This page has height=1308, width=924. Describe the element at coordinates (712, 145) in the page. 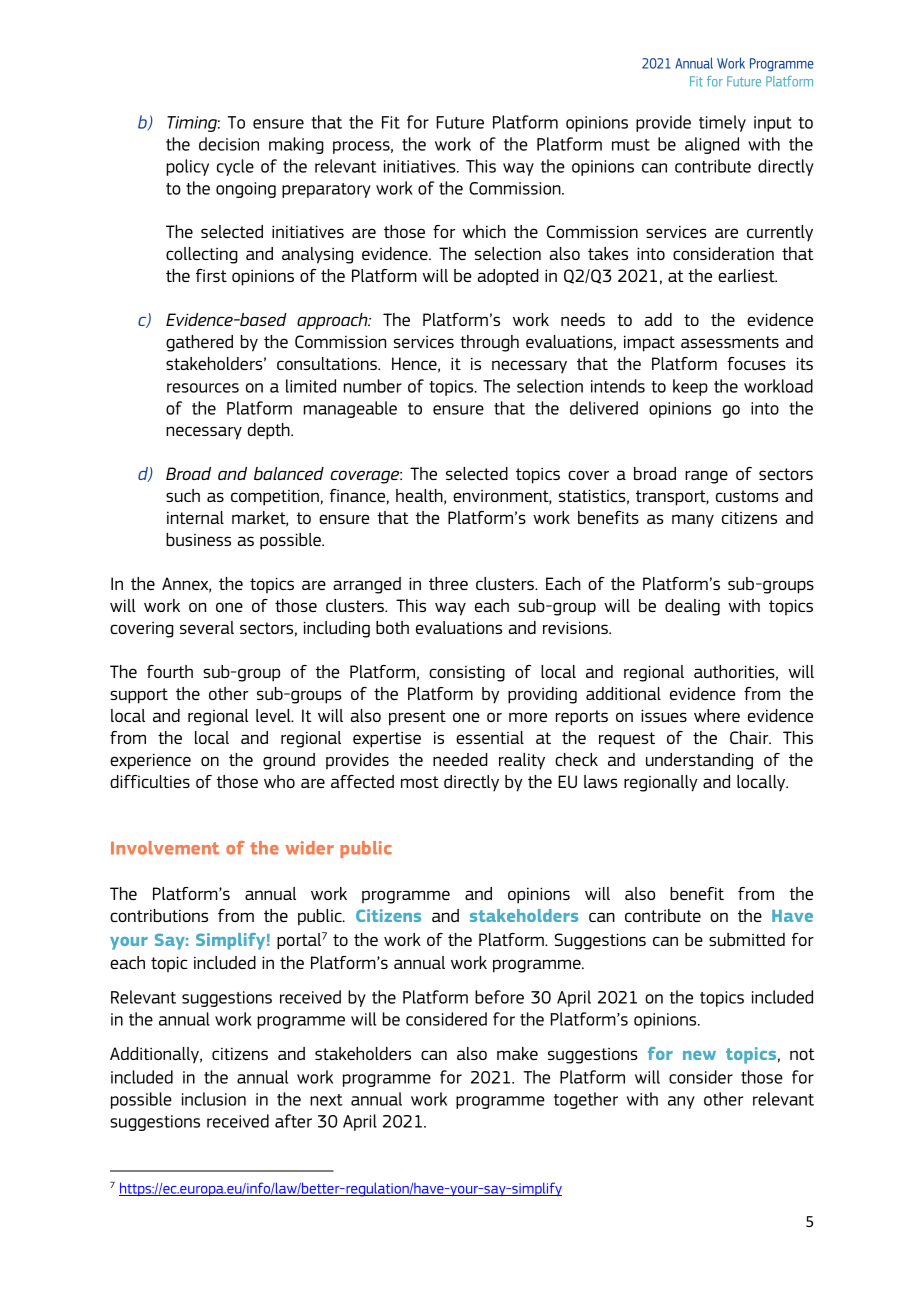

I see `aligned` at that location.
